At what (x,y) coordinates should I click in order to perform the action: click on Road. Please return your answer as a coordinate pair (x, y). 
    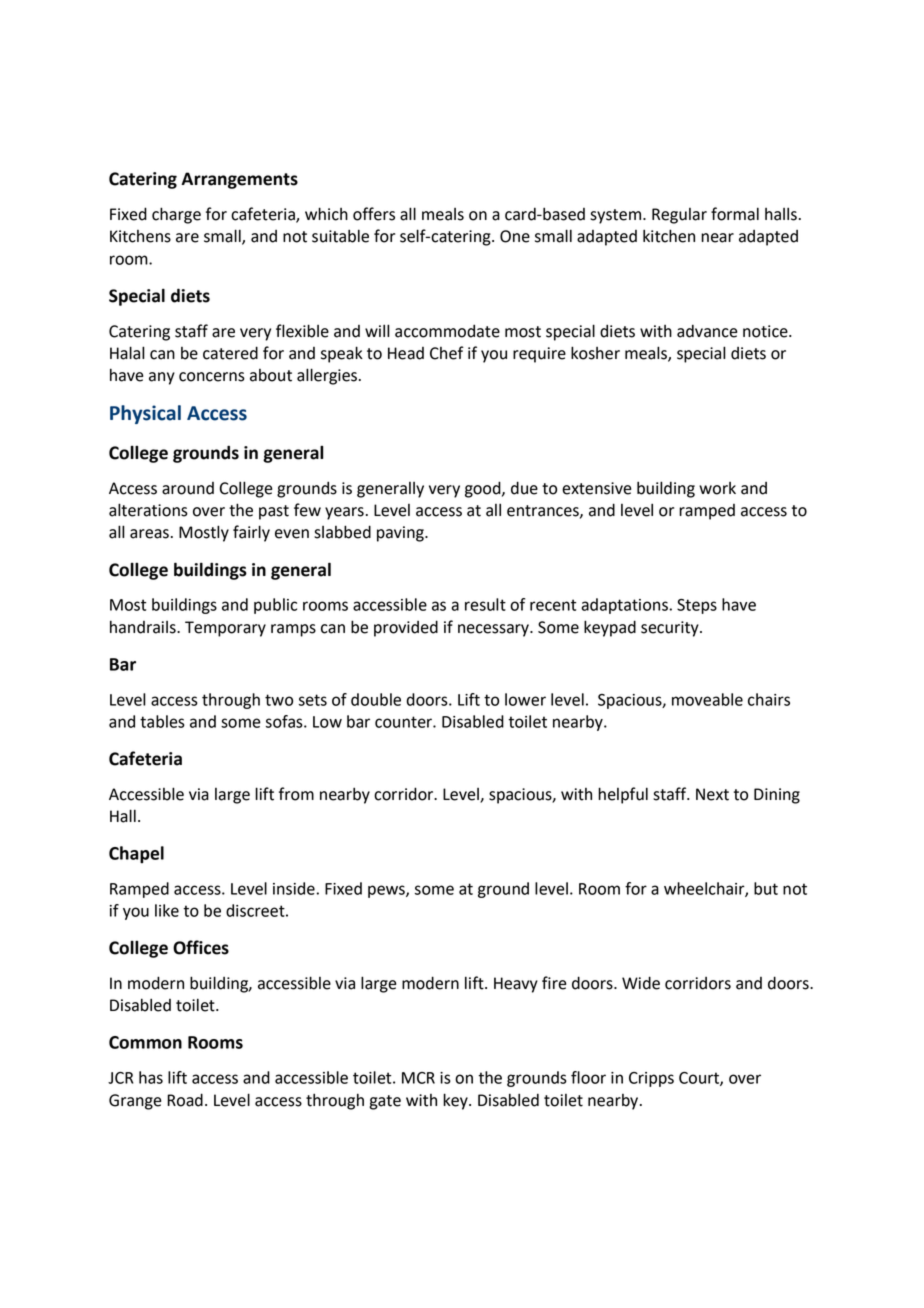
    Looking at the image, I should click on (185, 1100).
